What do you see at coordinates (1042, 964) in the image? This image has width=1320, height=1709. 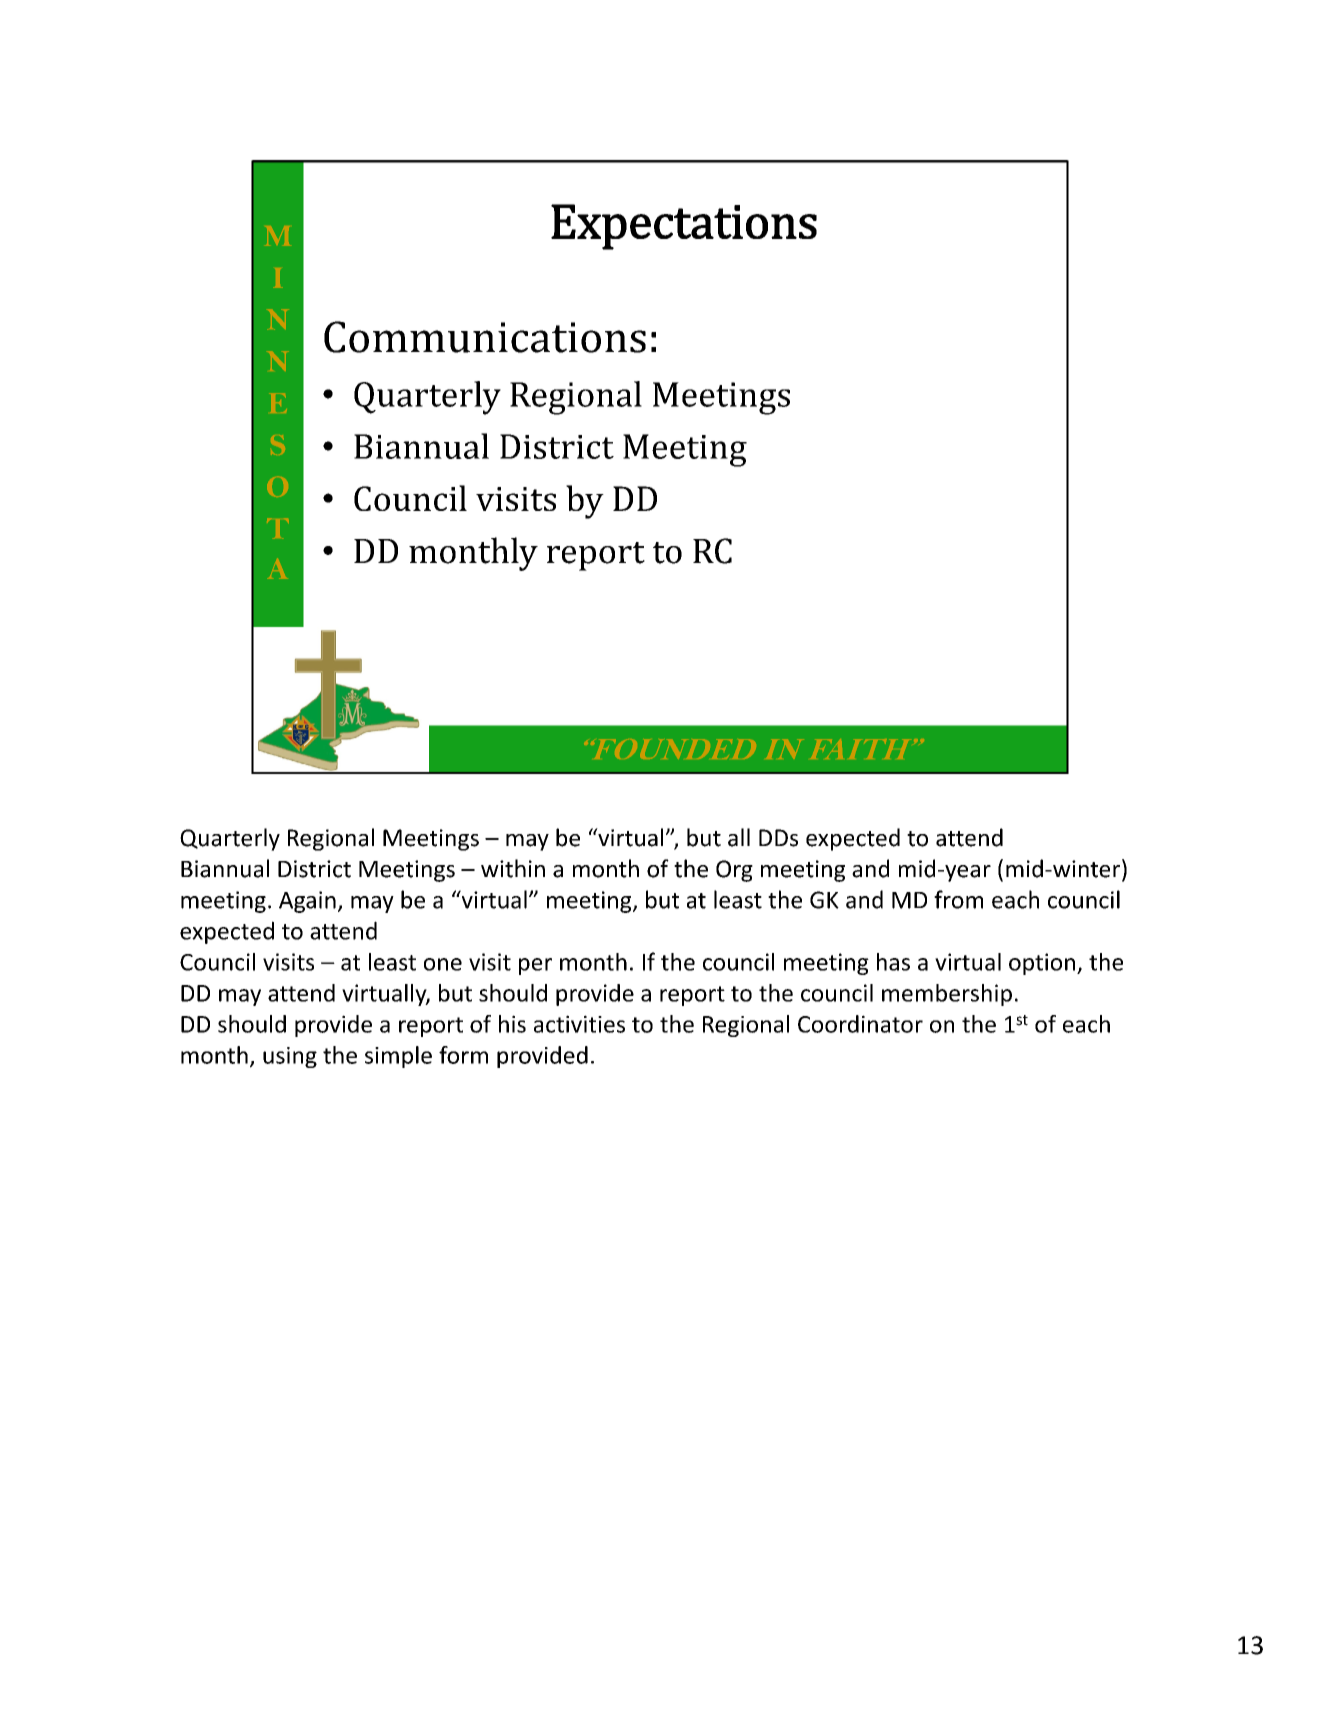 I see `option` at bounding box center [1042, 964].
